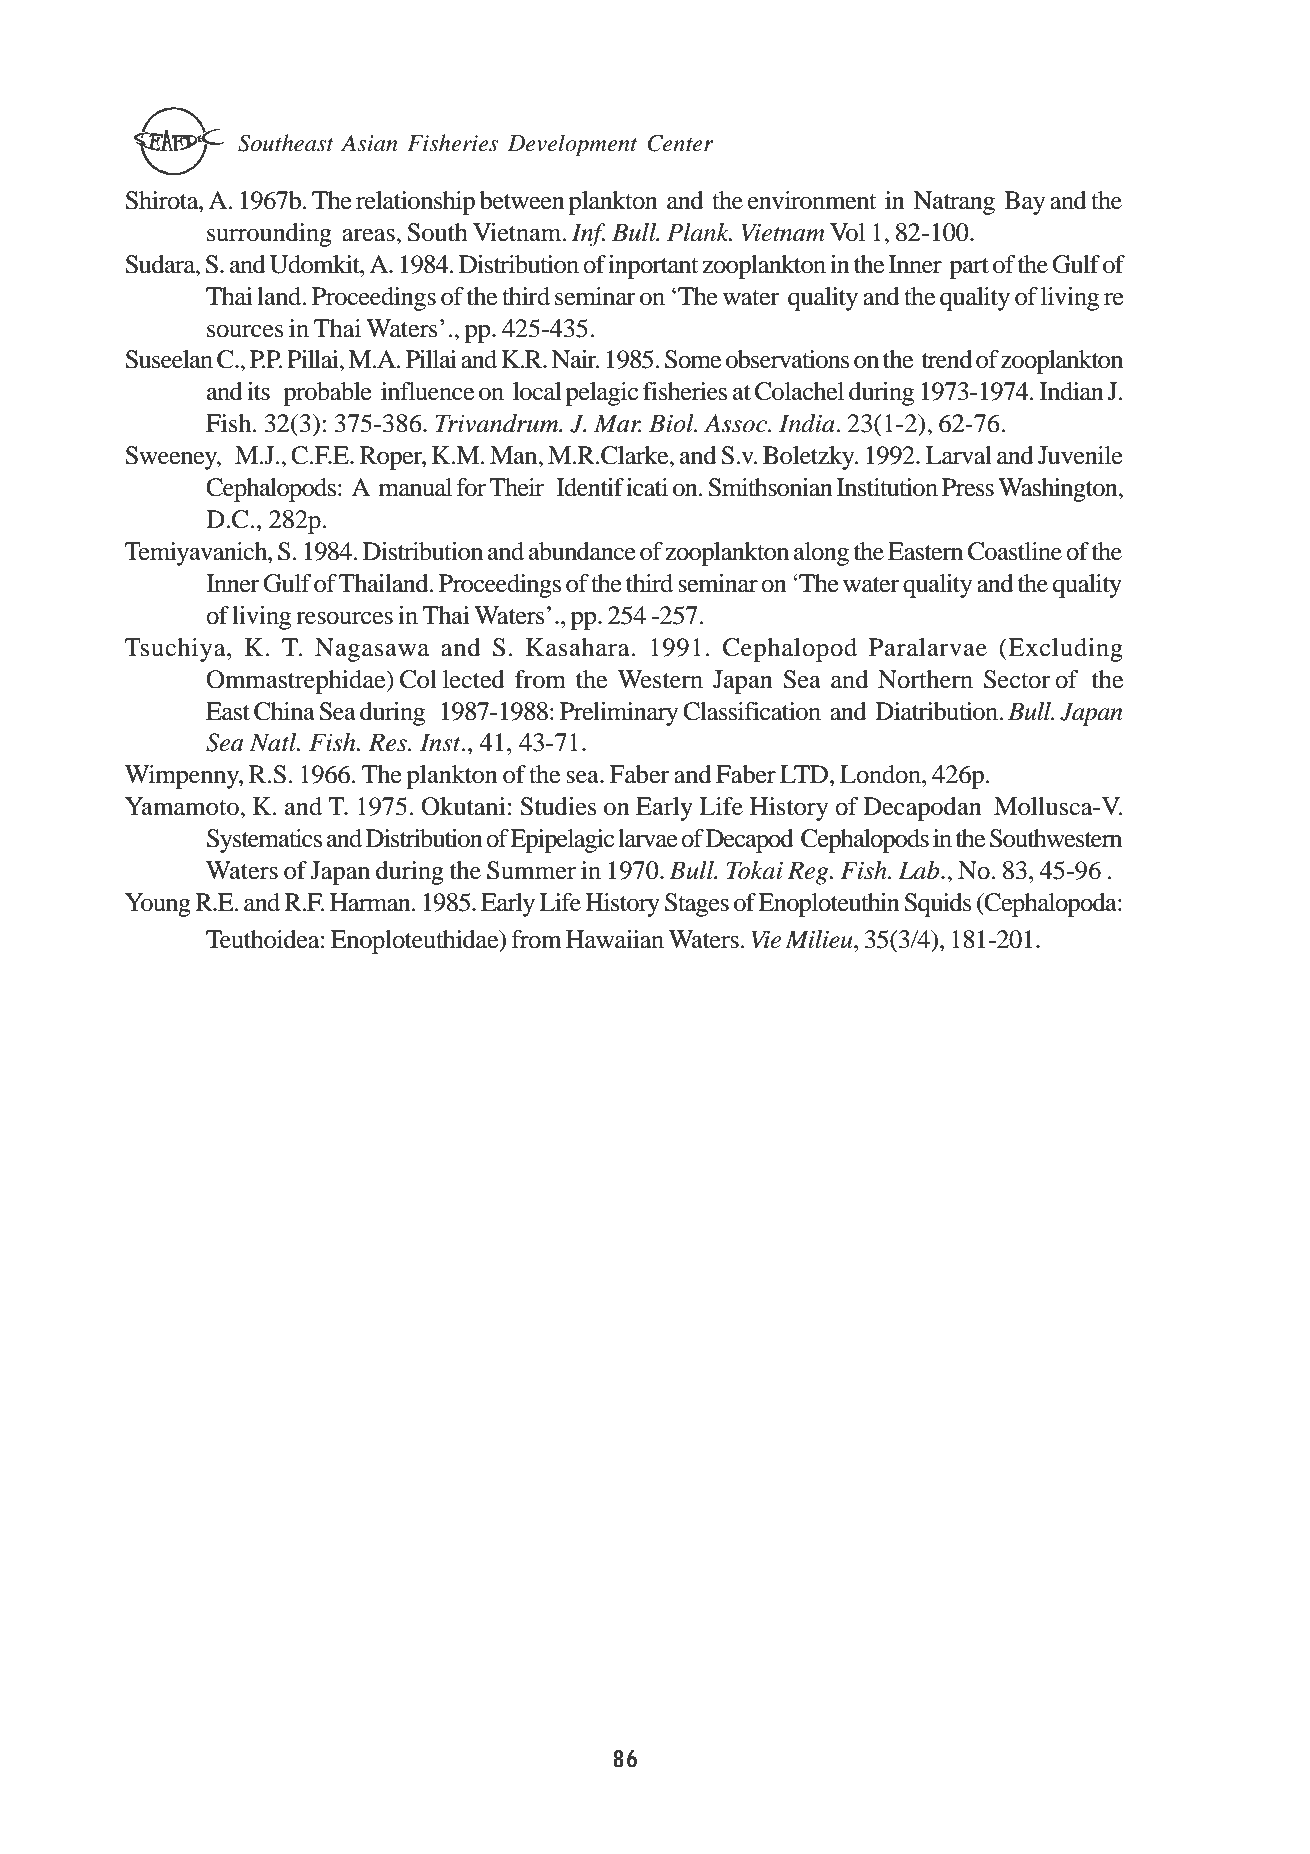 The height and width of the image is (1854, 1310). What do you see at coordinates (615, 939) in the image?
I see `Hawaiian` at bounding box center [615, 939].
